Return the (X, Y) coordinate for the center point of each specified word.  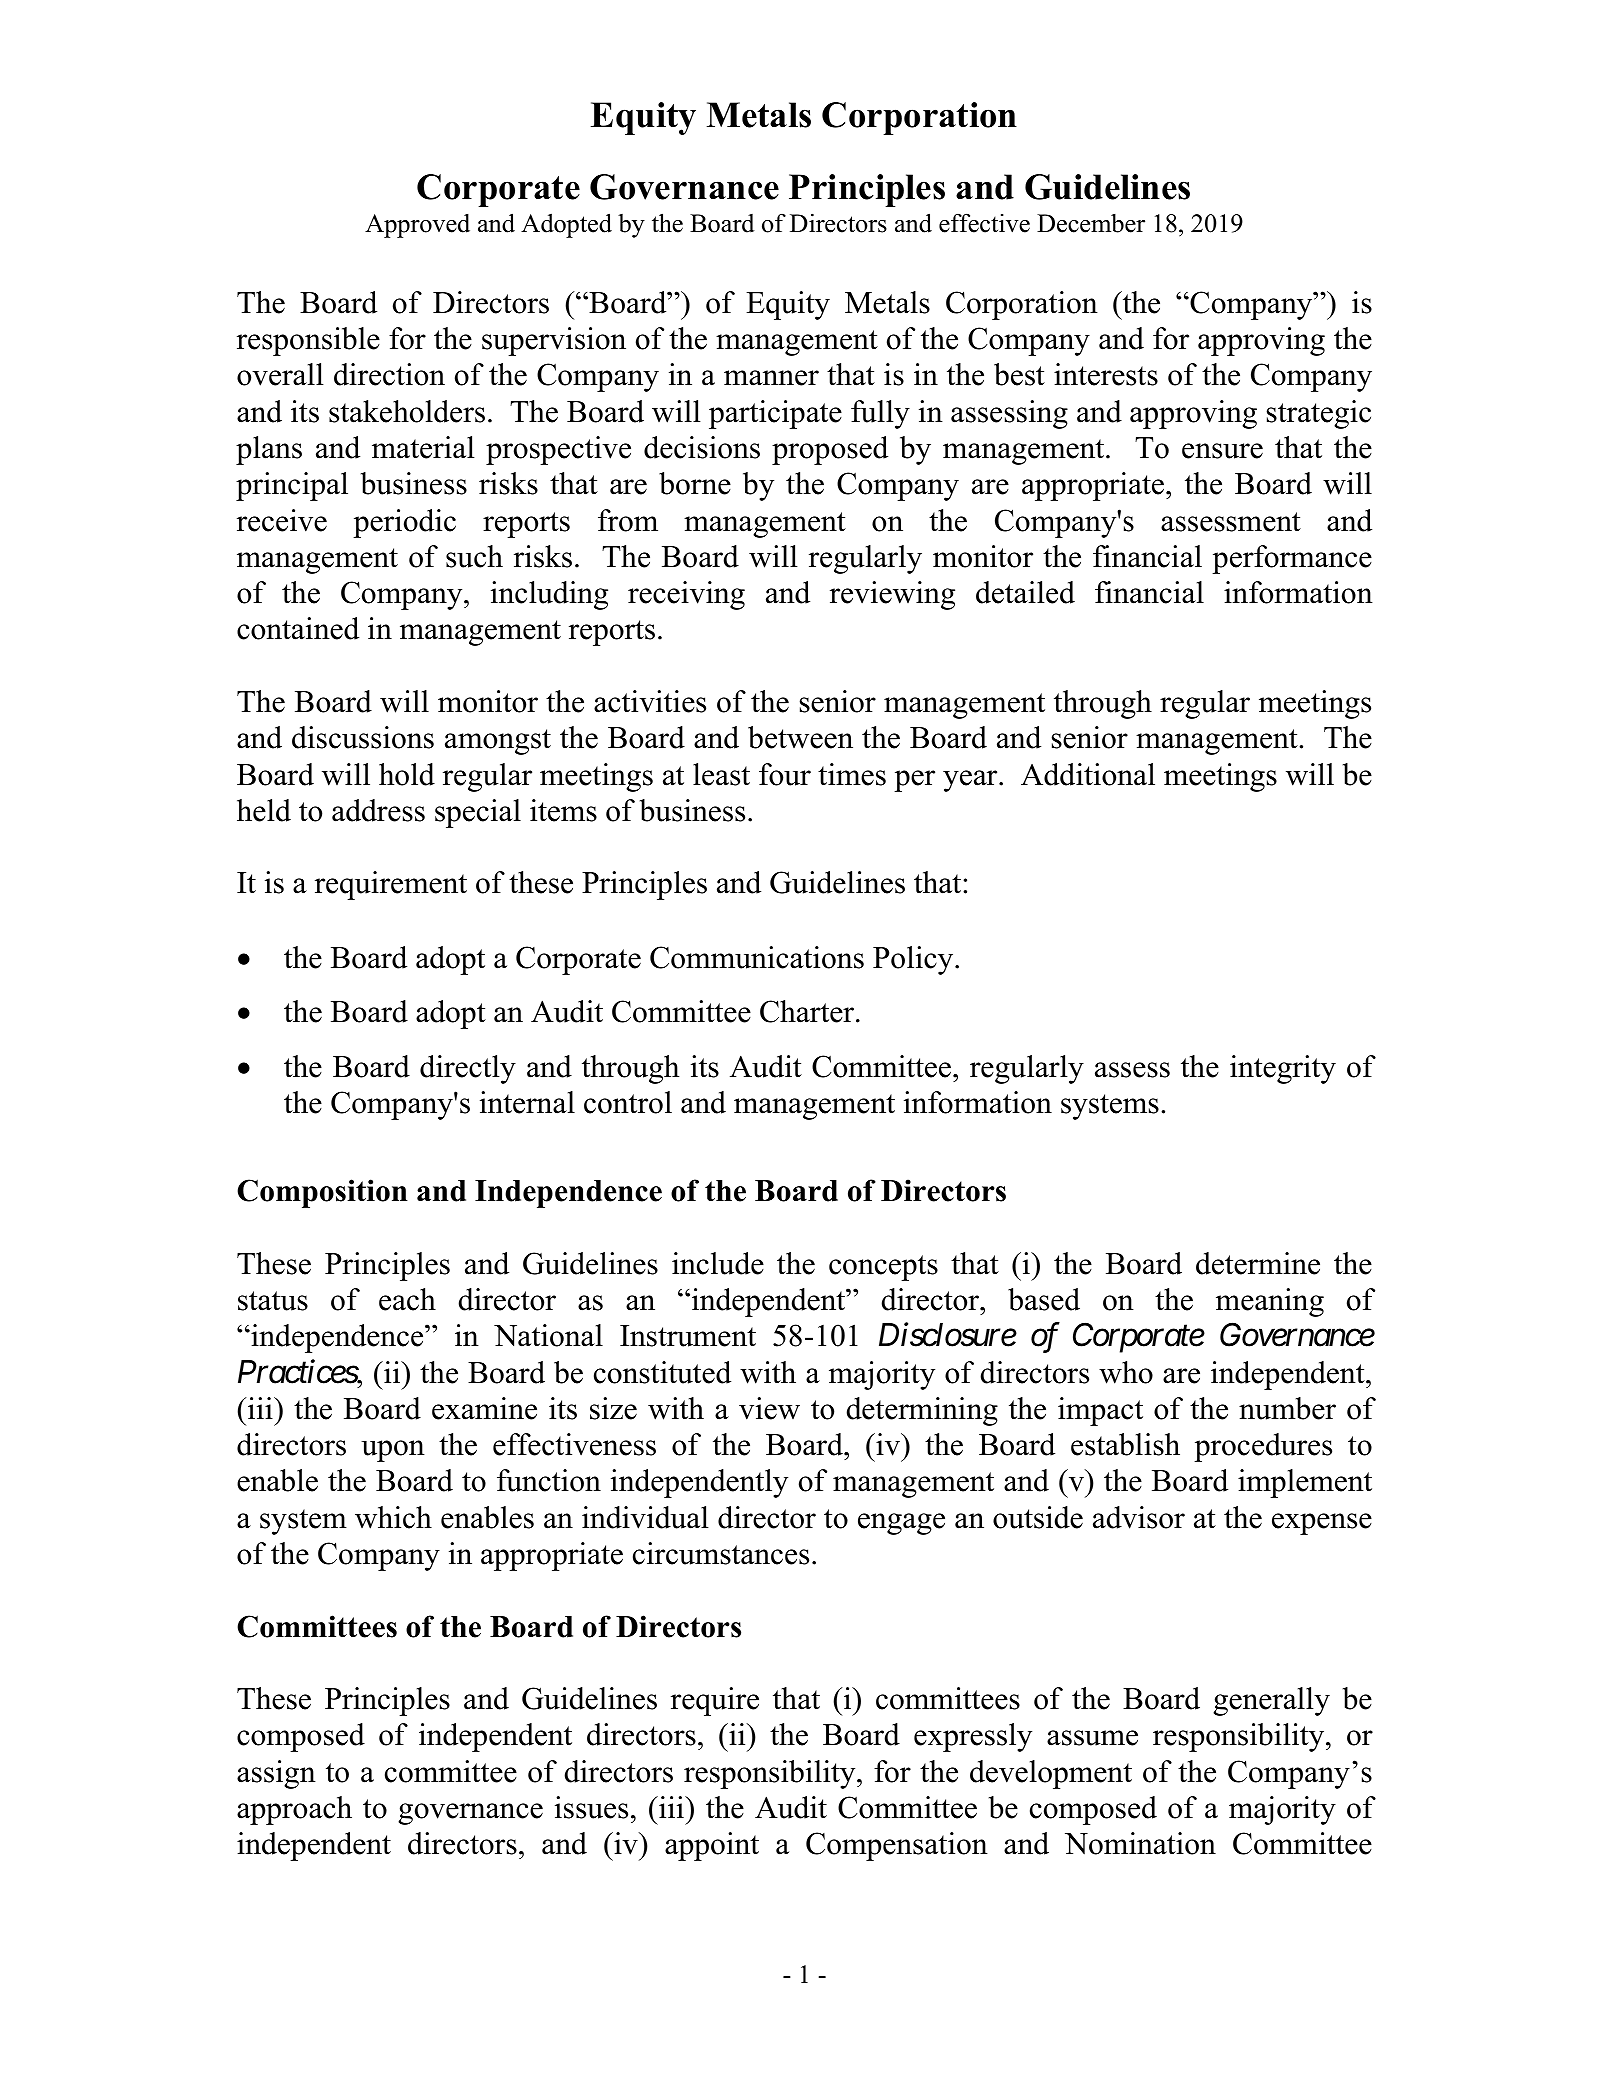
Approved (417, 226)
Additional (1088, 774)
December (1091, 223)
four (785, 774)
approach (294, 1810)
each (407, 1299)
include (718, 1263)
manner (771, 378)
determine (1258, 1263)
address (378, 810)
